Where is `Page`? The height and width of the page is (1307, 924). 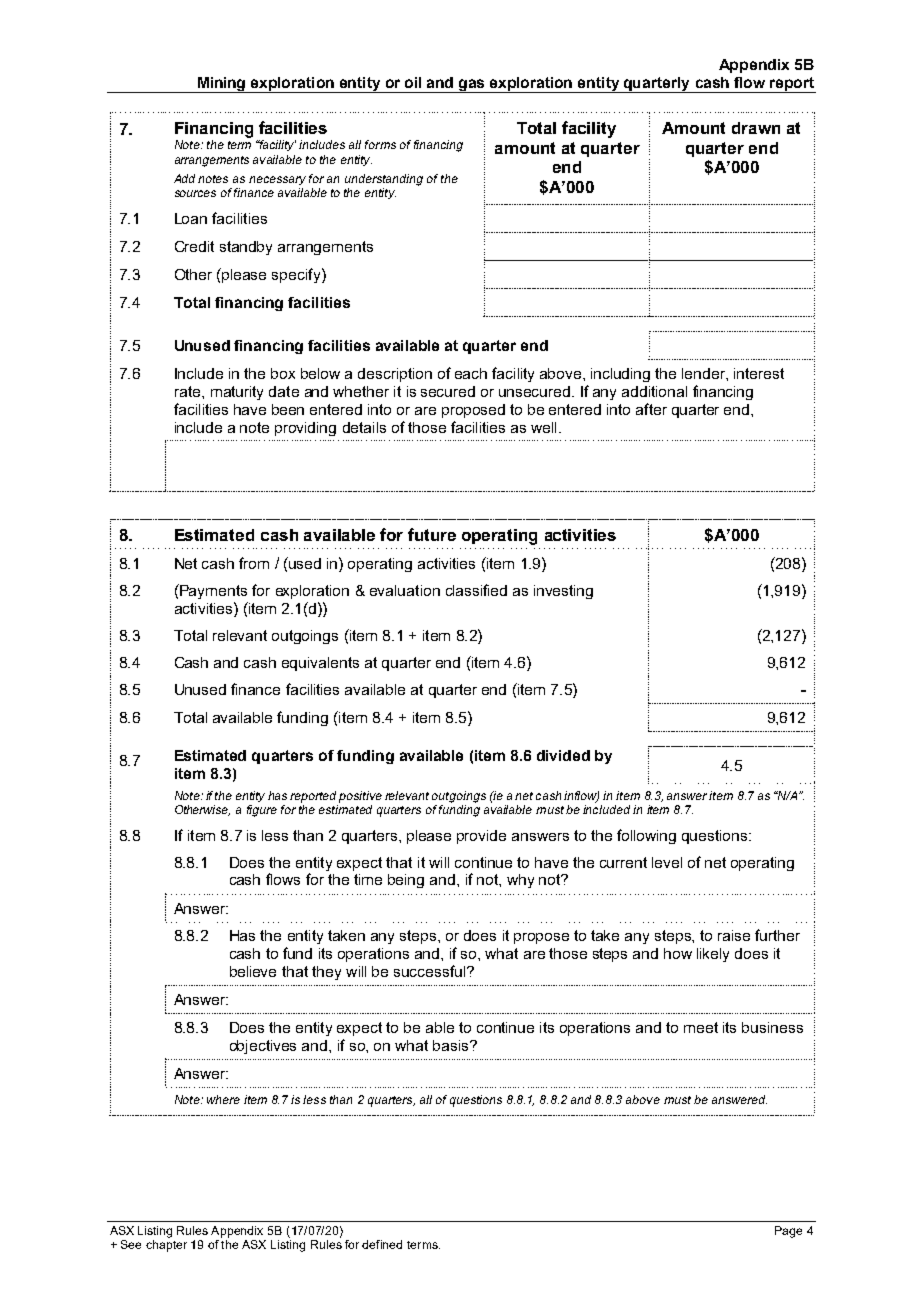 Page is located at coordinates (788, 1232).
